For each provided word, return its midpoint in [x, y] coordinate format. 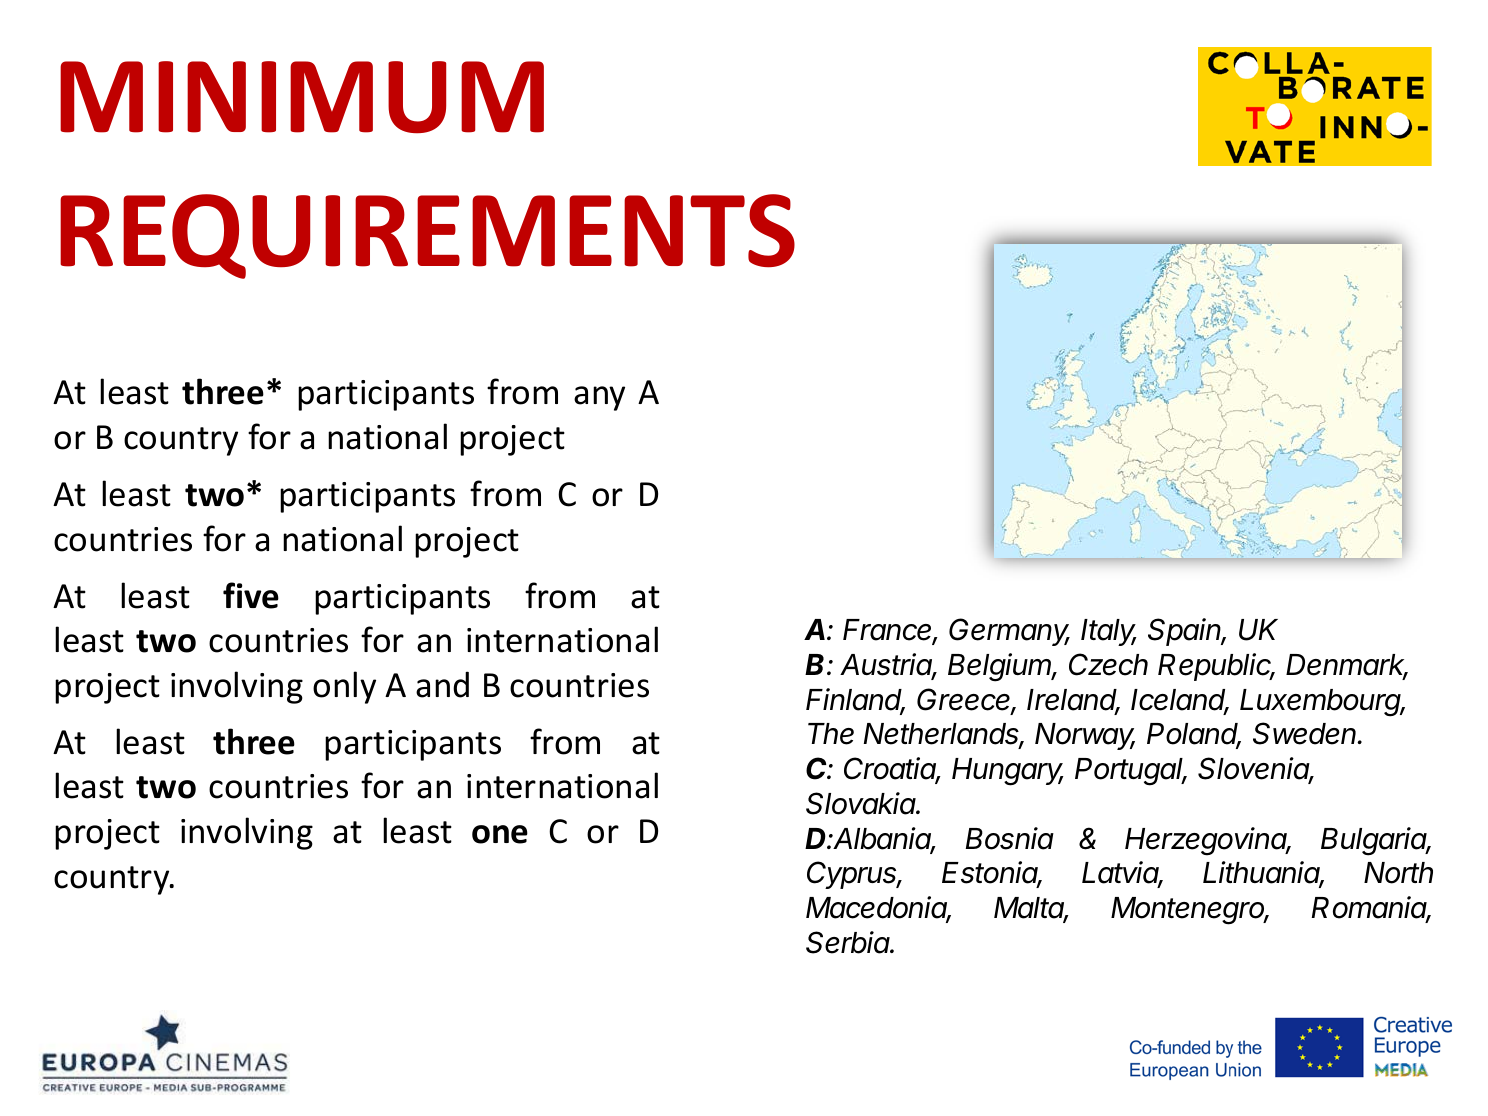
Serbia [848, 942]
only [344, 687]
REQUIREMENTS [427, 236]
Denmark [1347, 666]
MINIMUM [302, 97]
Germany [1009, 632]
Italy [1109, 632]
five [251, 595]
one [500, 834]
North [1398, 873]
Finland [855, 700]
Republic [1216, 667]
